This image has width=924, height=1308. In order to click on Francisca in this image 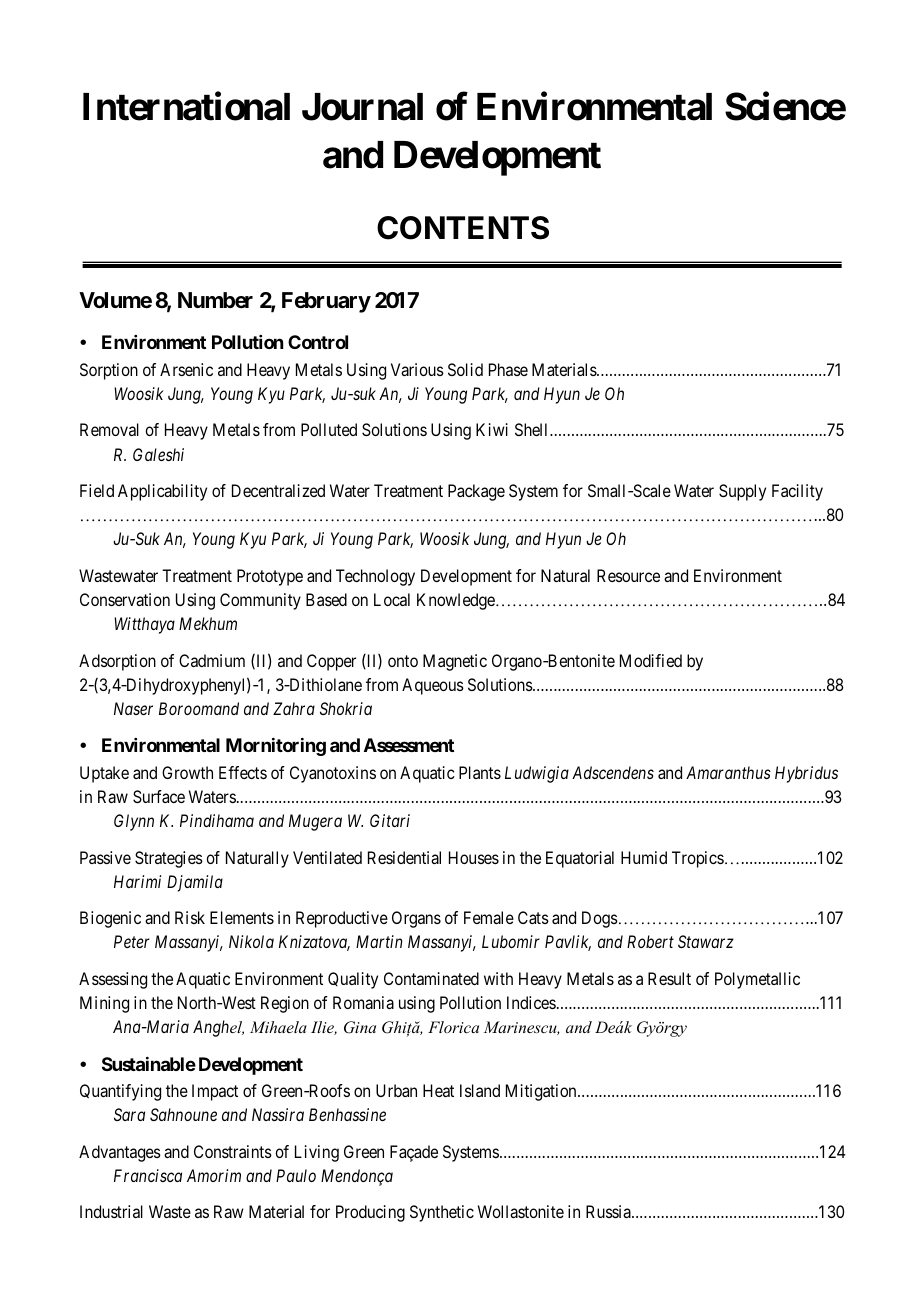, I will do `click(148, 1175)`.
